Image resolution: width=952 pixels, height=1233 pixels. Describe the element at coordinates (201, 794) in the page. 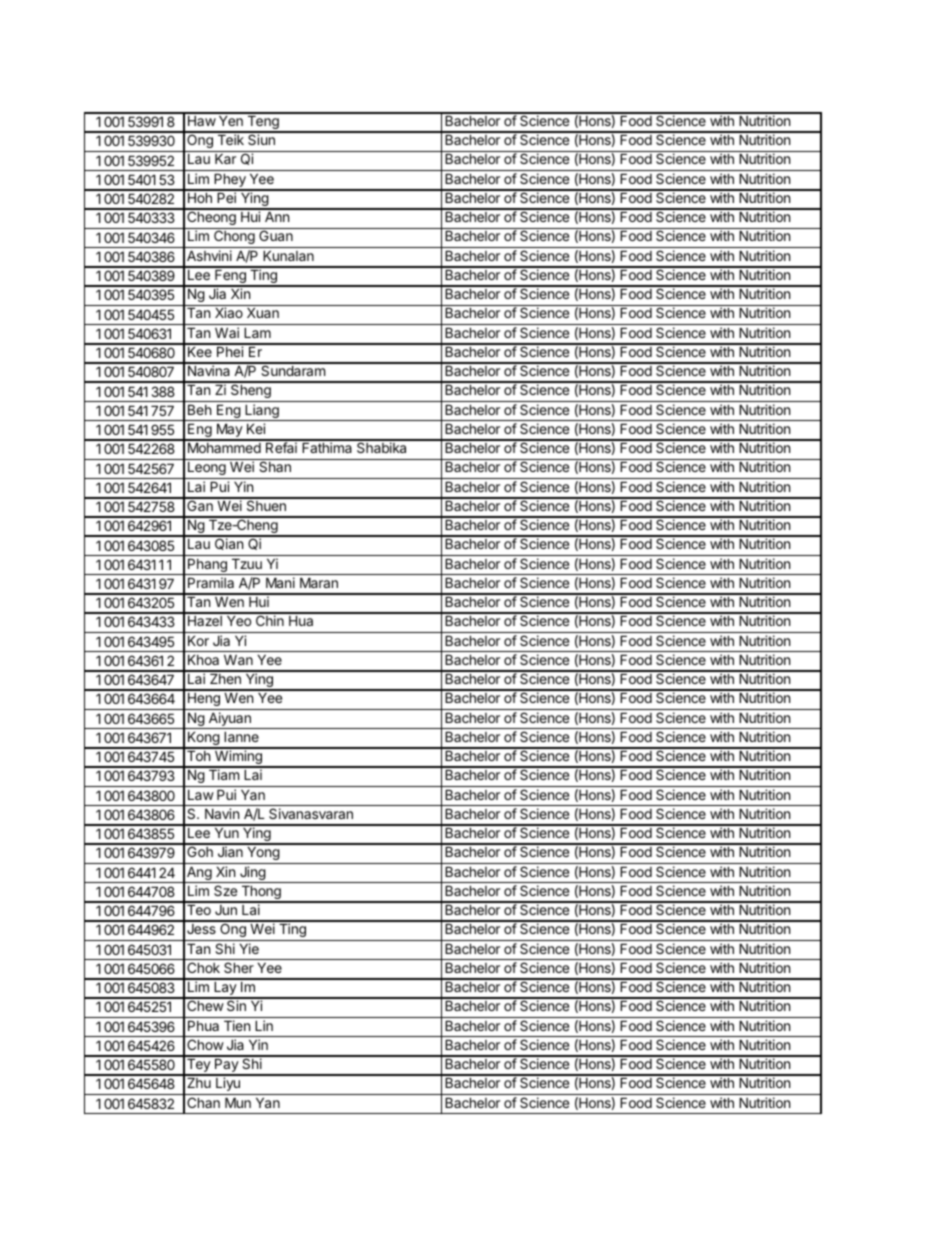

I see `Law` at that location.
